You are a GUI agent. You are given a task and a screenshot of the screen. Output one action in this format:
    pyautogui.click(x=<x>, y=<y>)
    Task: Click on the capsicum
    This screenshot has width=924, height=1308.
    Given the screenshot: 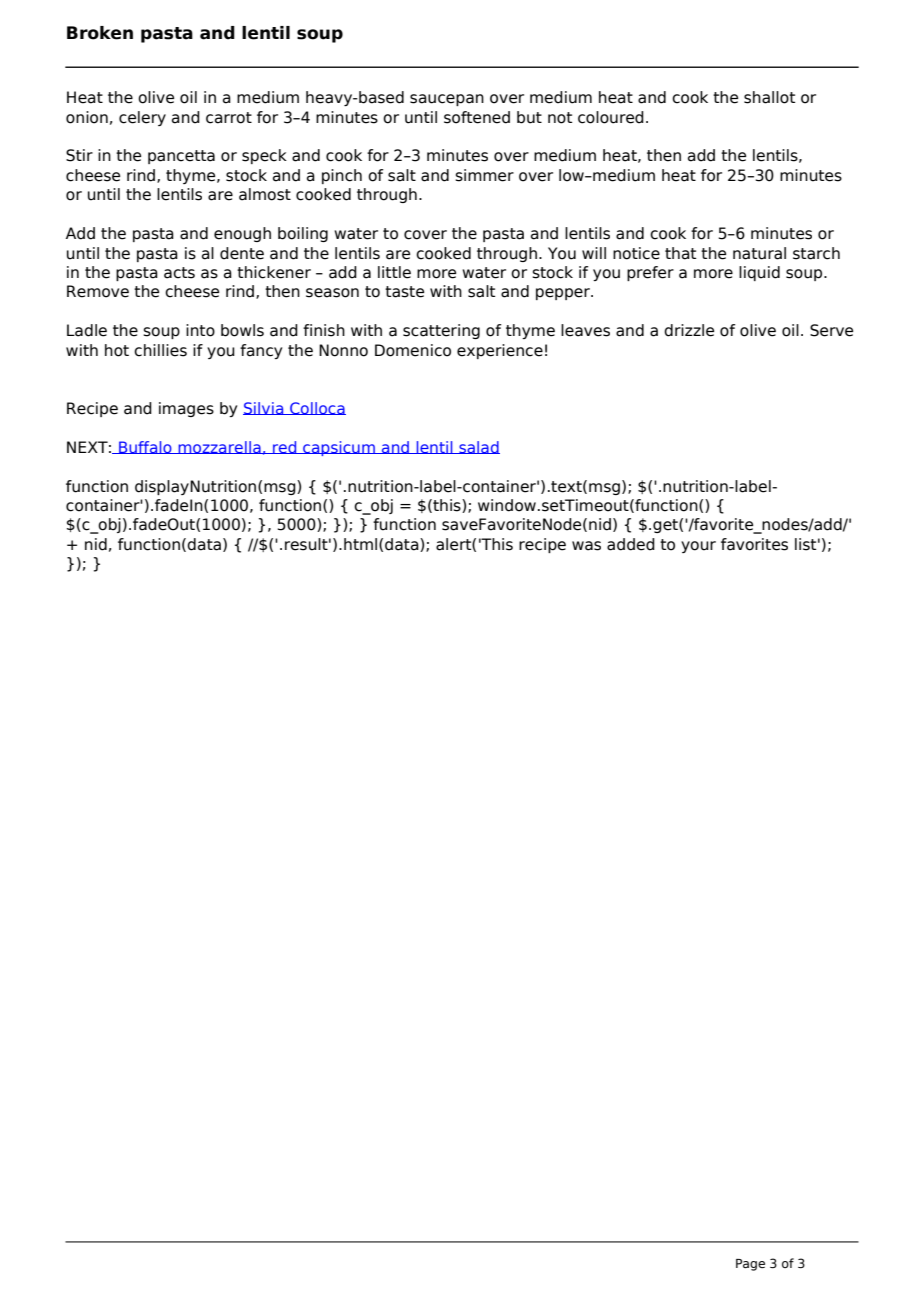 What is the action you would take?
    pyautogui.click(x=339, y=448)
